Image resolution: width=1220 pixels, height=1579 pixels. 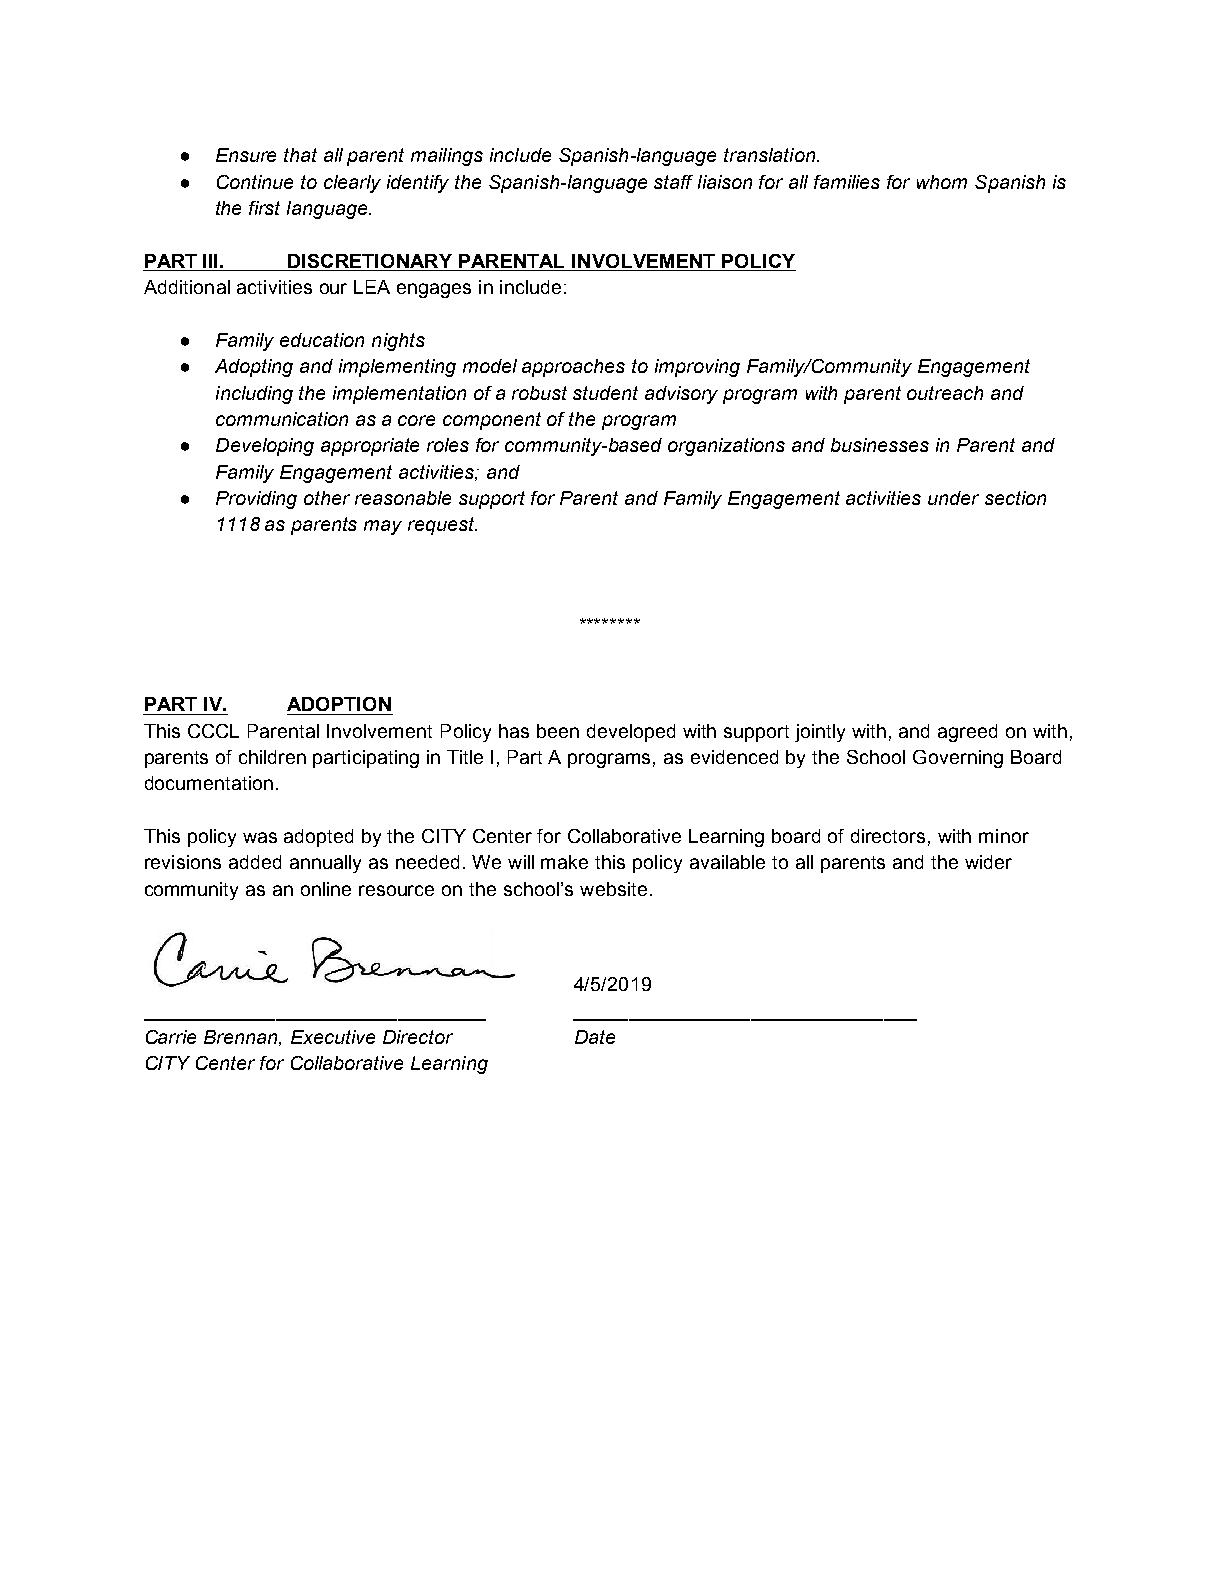 I want to click on staff, so click(x=673, y=182).
